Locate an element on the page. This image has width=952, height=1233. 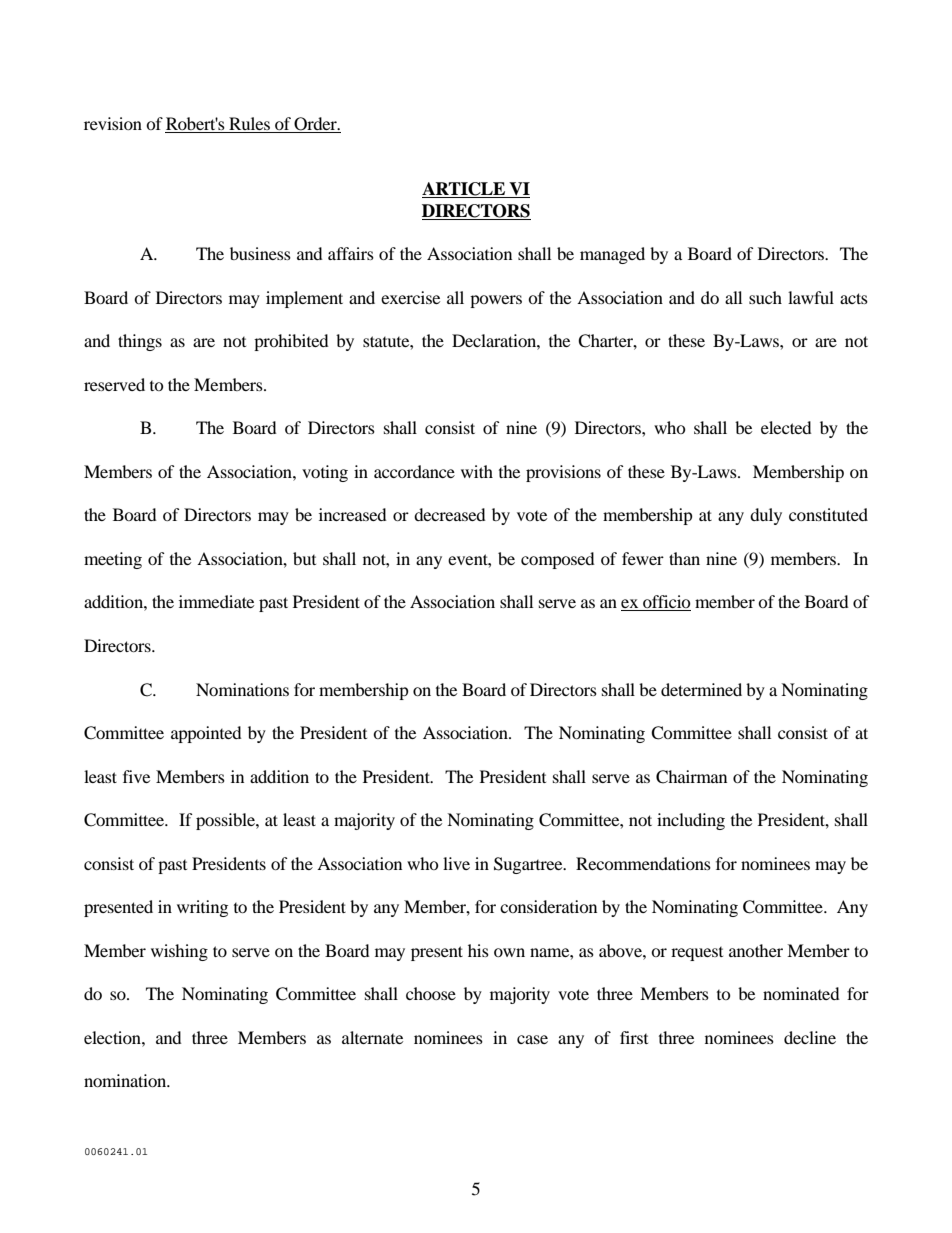
with is located at coordinates (477, 471).
